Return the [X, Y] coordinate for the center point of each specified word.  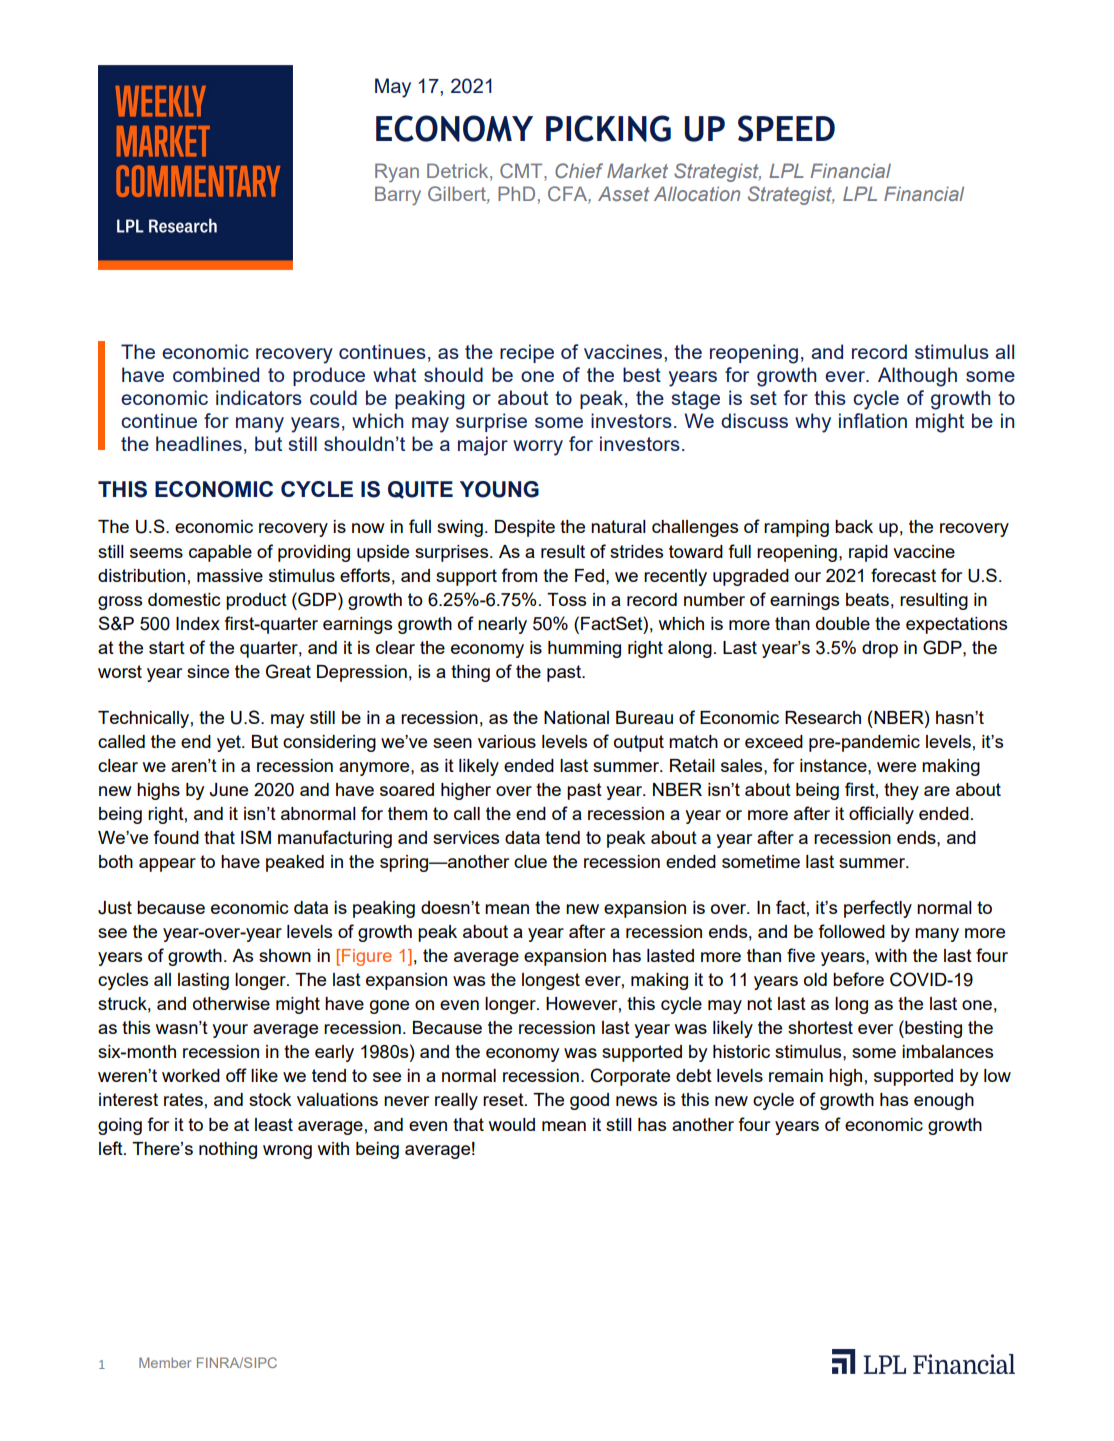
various [507, 741]
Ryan [397, 173]
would [512, 1124]
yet [230, 743]
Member [165, 1362]
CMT [522, 172]
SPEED [786, 128]
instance [834, 765]
